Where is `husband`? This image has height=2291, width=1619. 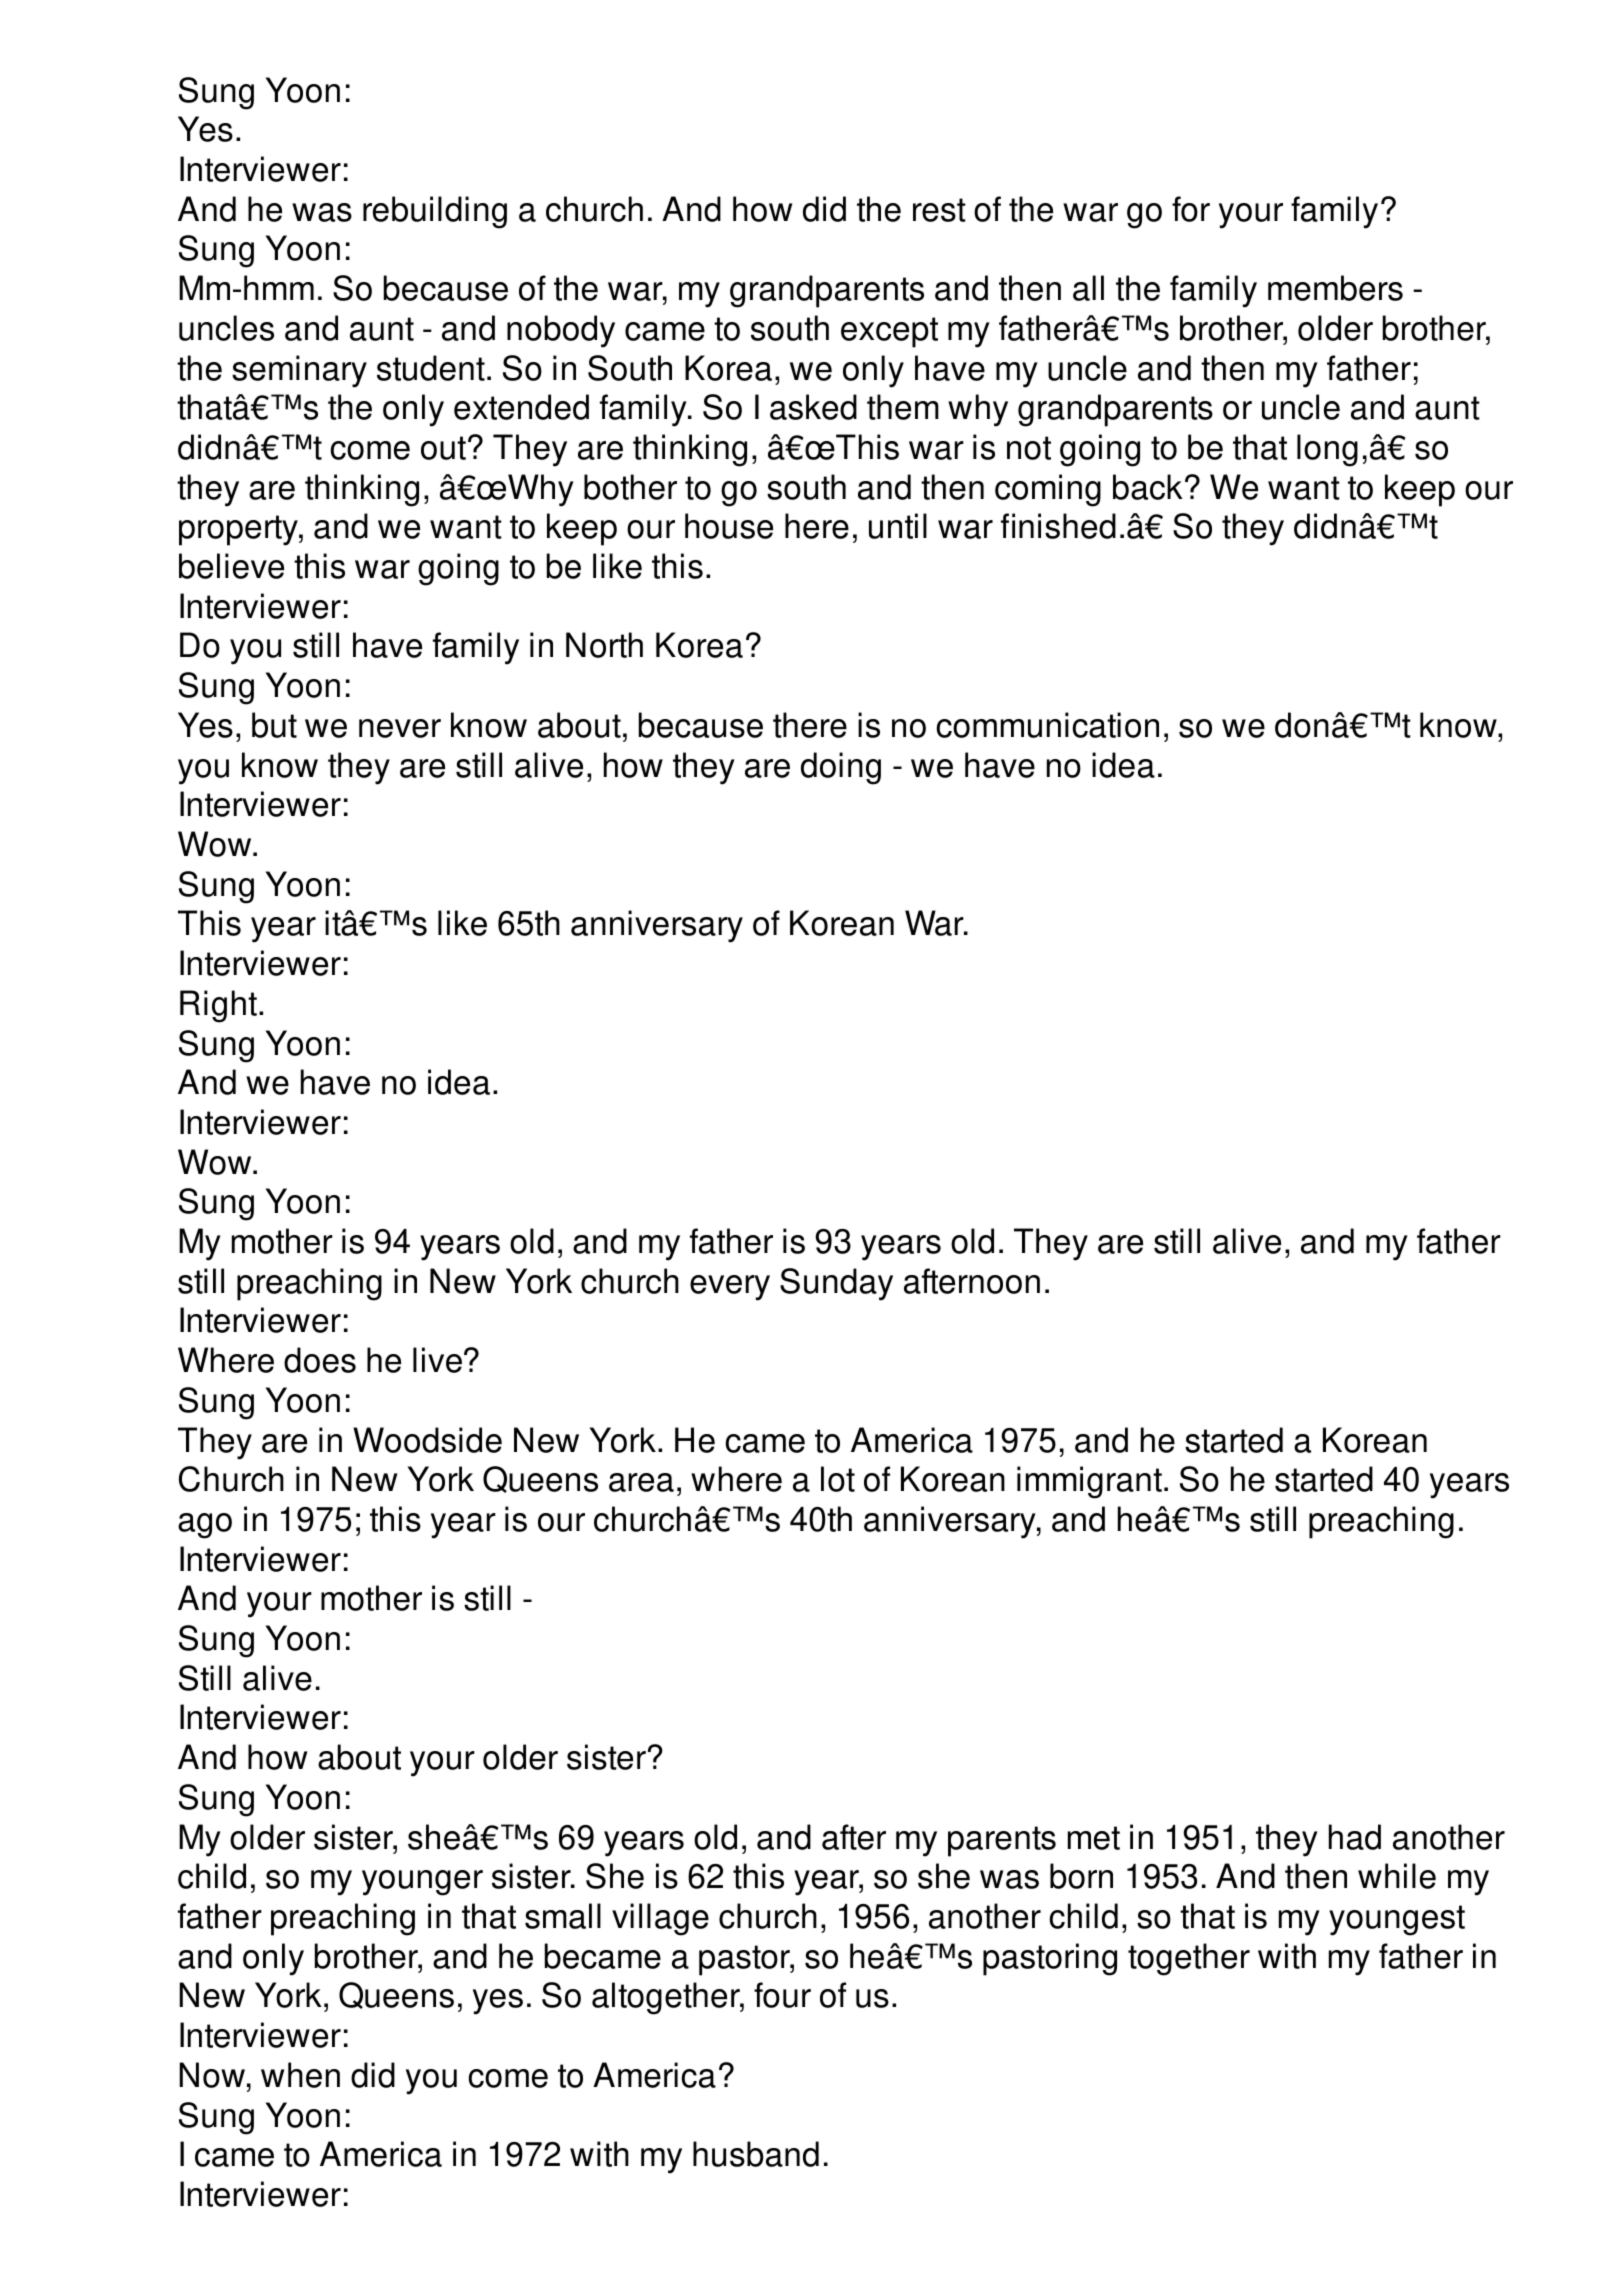 husband is located at coordinates (756, 2154).
